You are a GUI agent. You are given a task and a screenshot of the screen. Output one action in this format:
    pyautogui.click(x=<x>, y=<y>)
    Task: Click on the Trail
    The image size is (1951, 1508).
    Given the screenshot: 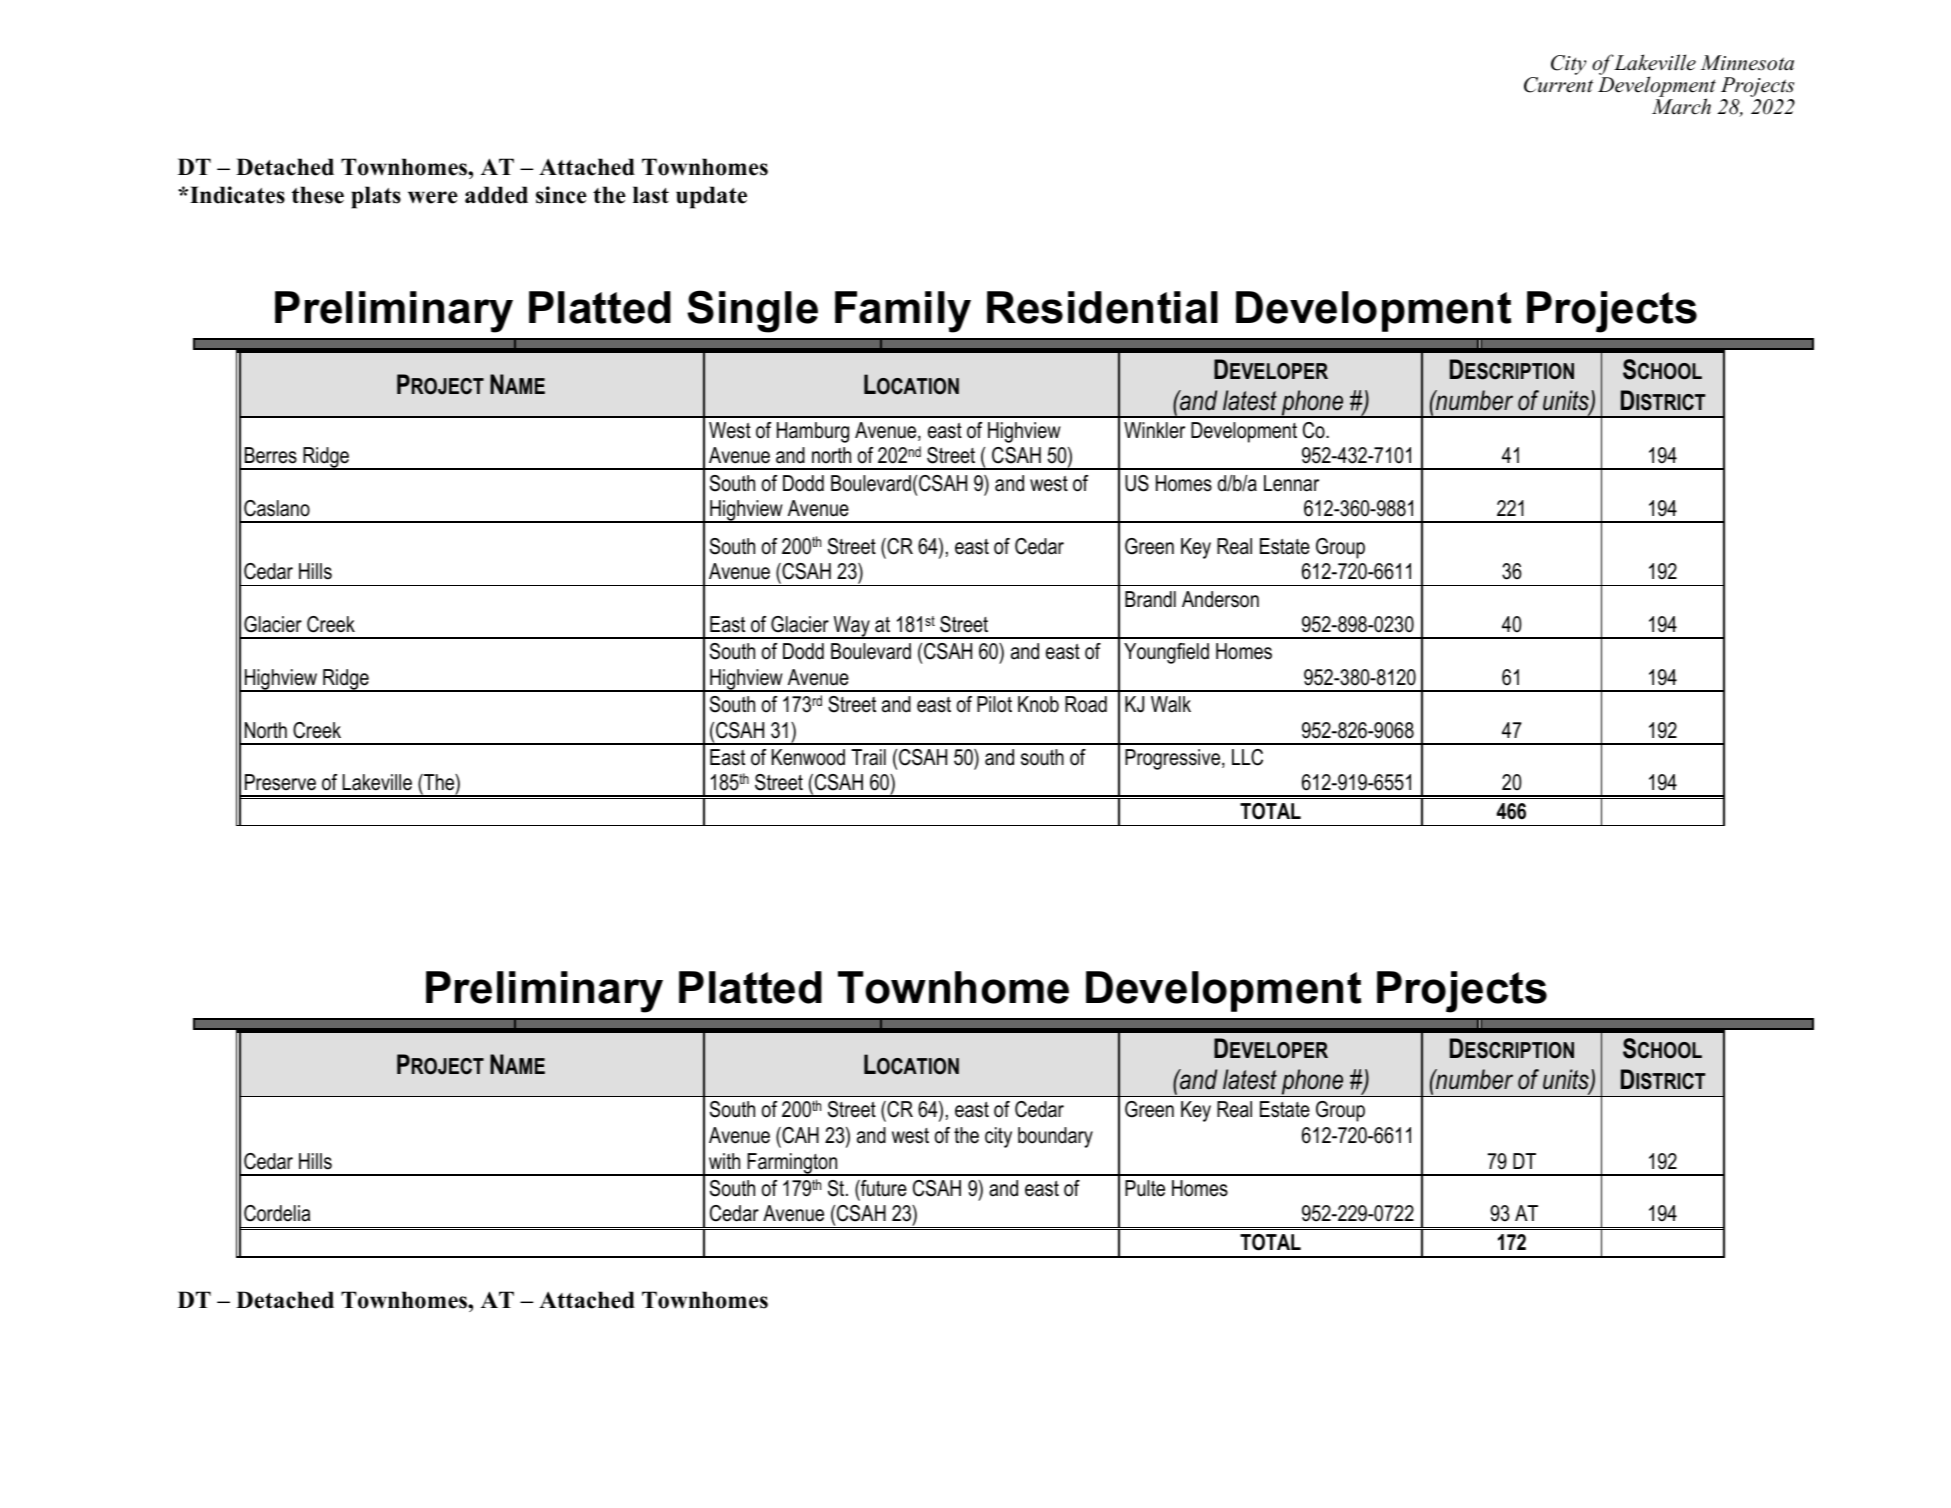 What is the action you would take?
    pyautogui.click(x=868, y=757)
